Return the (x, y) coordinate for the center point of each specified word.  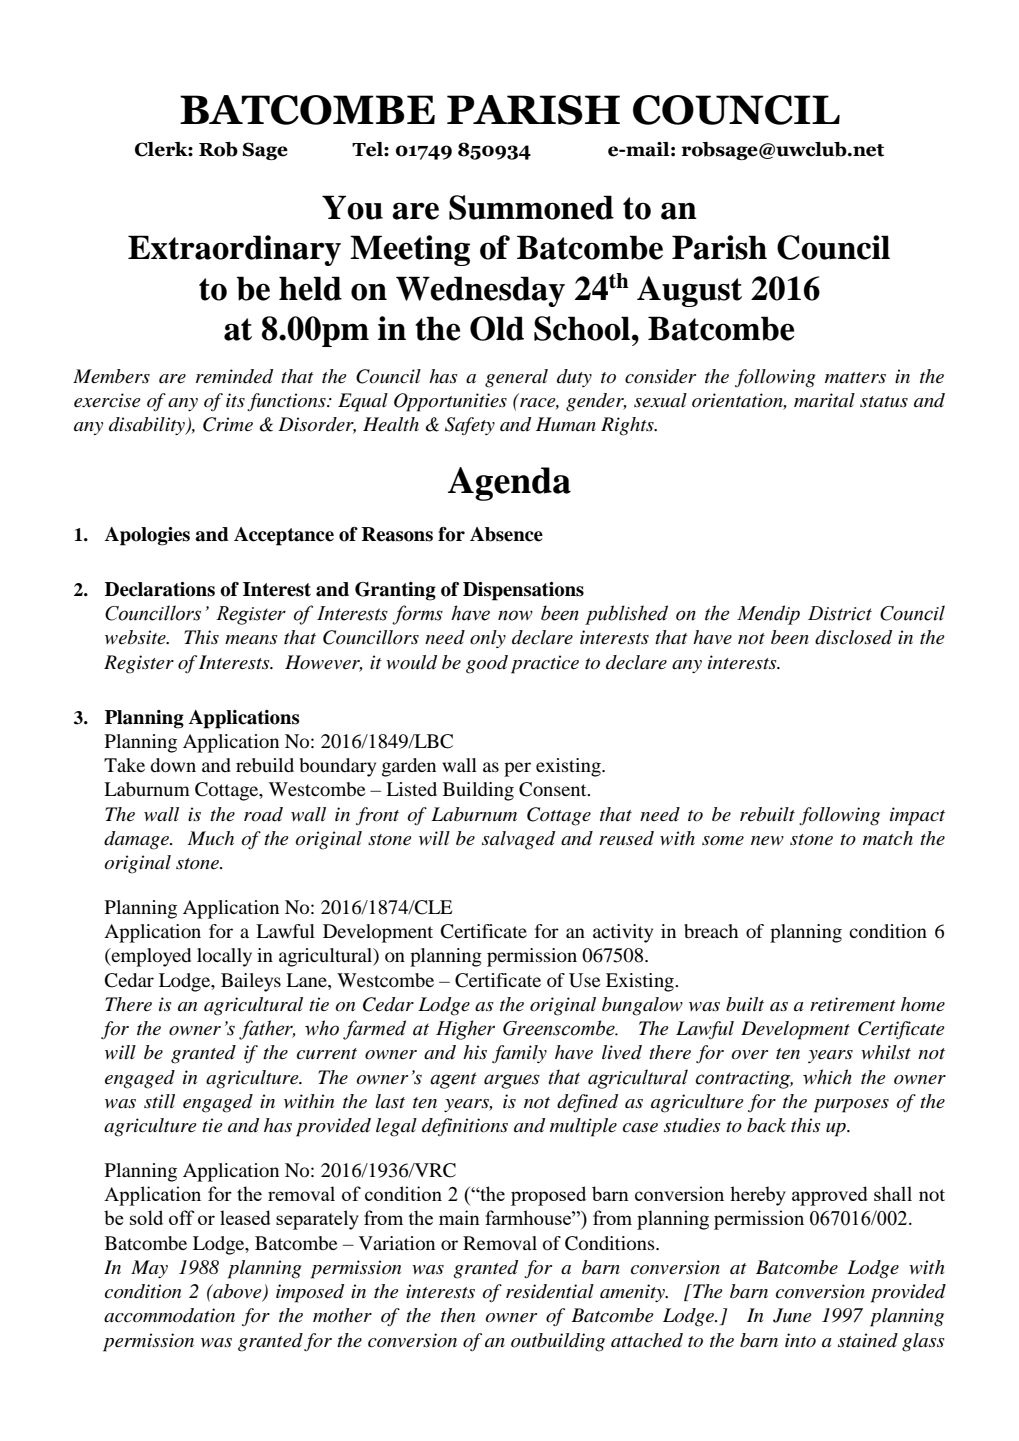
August (689, 291)
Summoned (531, 207)
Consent (554, 789)
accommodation (169, 1315)
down (173, 765)
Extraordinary (234, 250)
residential (550, 1291)
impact (917, 816)
